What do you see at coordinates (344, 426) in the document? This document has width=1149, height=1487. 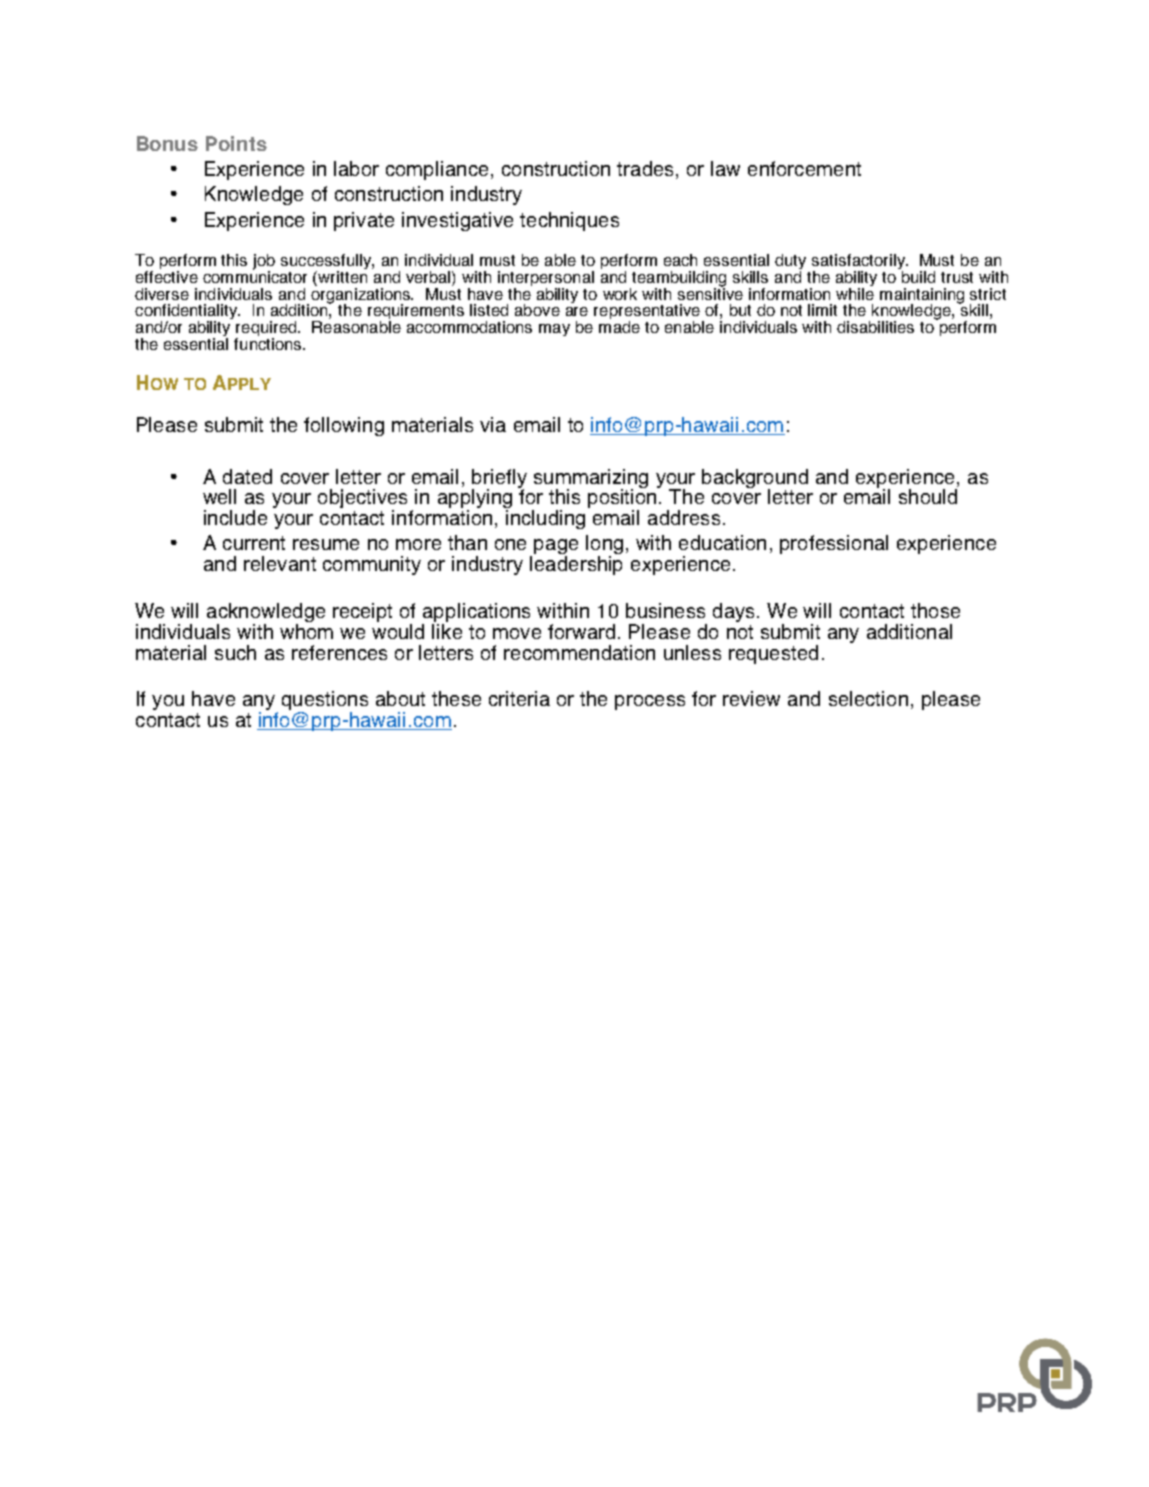 I see `following` at bounding box center [344, 426].
